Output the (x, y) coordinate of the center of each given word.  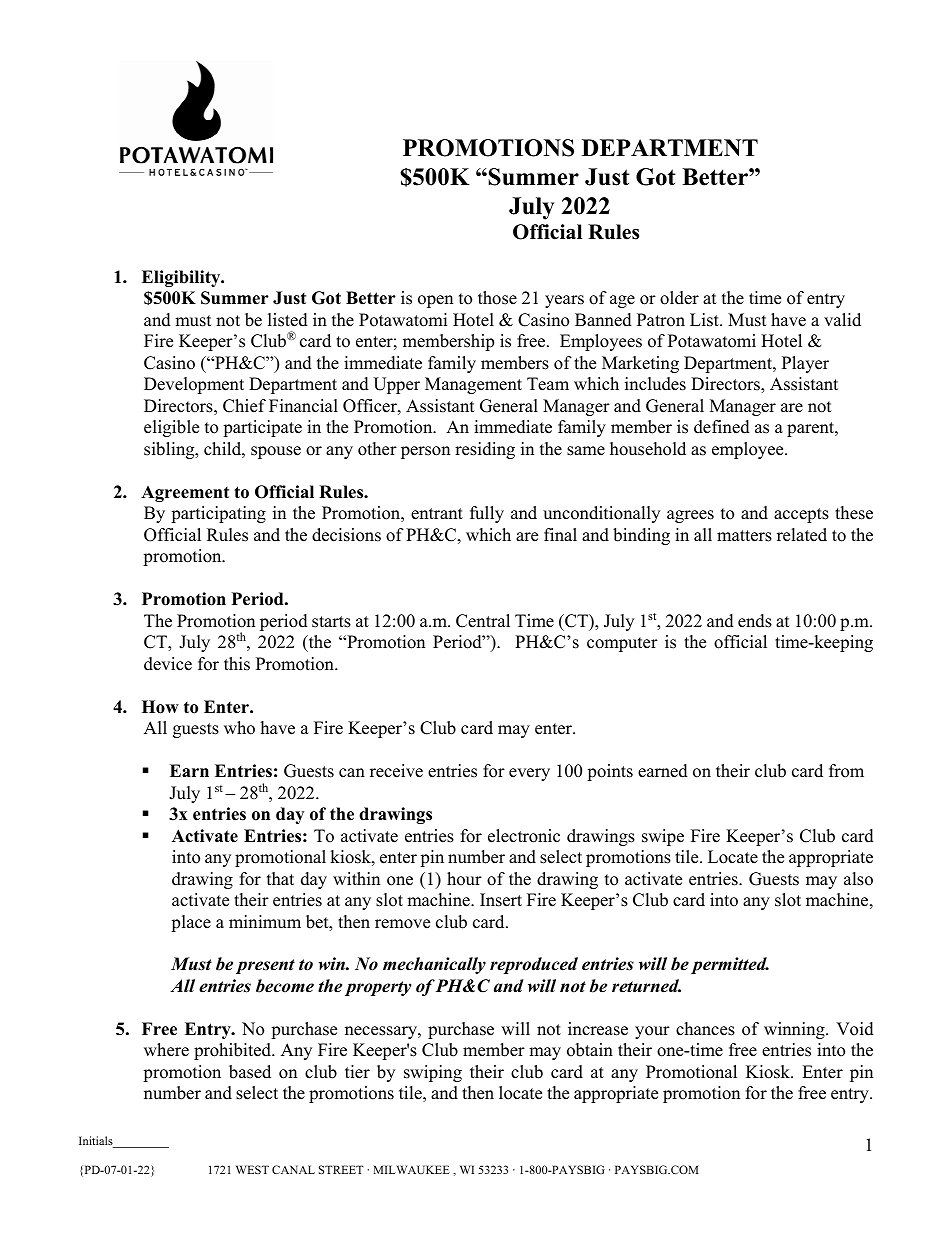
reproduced (534, 965)
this (237, 664)
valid (842, 320)
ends (755, 621)
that (280, 878)
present (265, 966)
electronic (524, 836)
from (846, 771)
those (497, 298)
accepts (801, 515)
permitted (730, 965)
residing (485, 450)
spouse (276, 452)
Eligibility (182, 278)
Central (483, 621)
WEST (252, 1169)
